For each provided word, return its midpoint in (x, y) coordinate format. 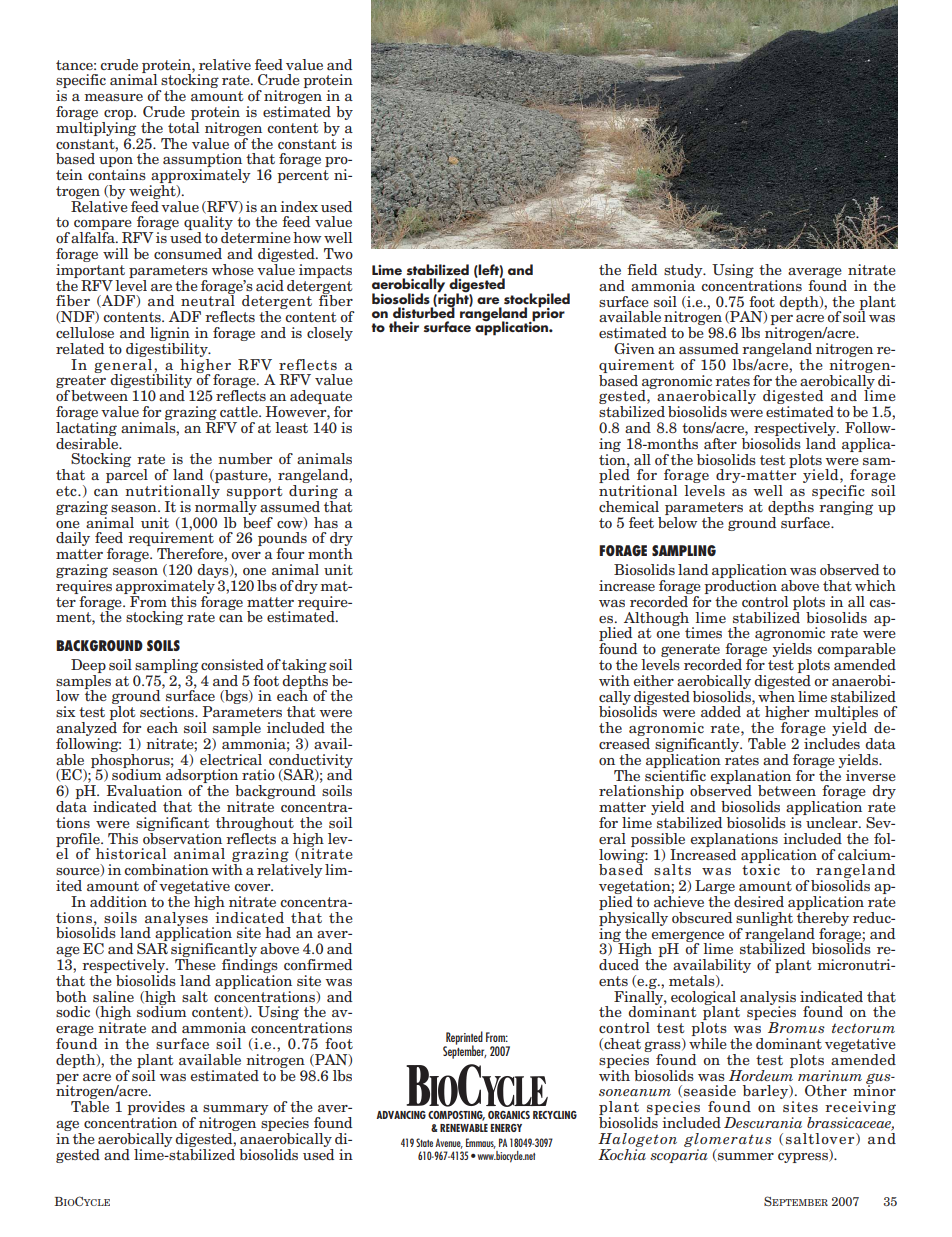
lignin (171, 335)
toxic (761, 868)
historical (131, 853)
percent (303, 176)
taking (304, 666)
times (703, 632)
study (684, 272)
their (404, 326)
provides (156, 1109)
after (720, 443)
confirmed (318, 964)
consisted (232, 664)
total (183, 126)
